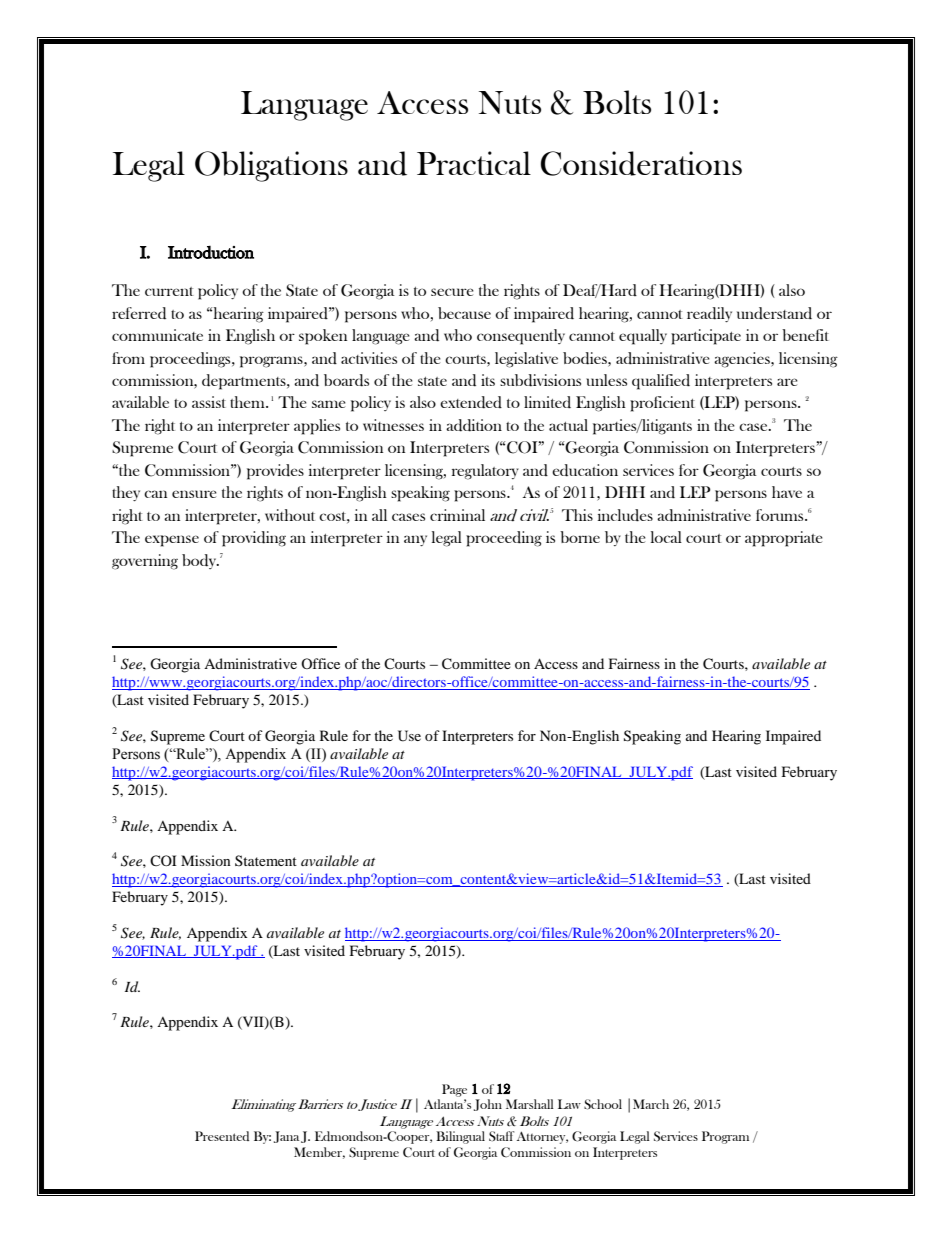 The image size is (952, 1233). I want to click on body, so click(200, 561).
